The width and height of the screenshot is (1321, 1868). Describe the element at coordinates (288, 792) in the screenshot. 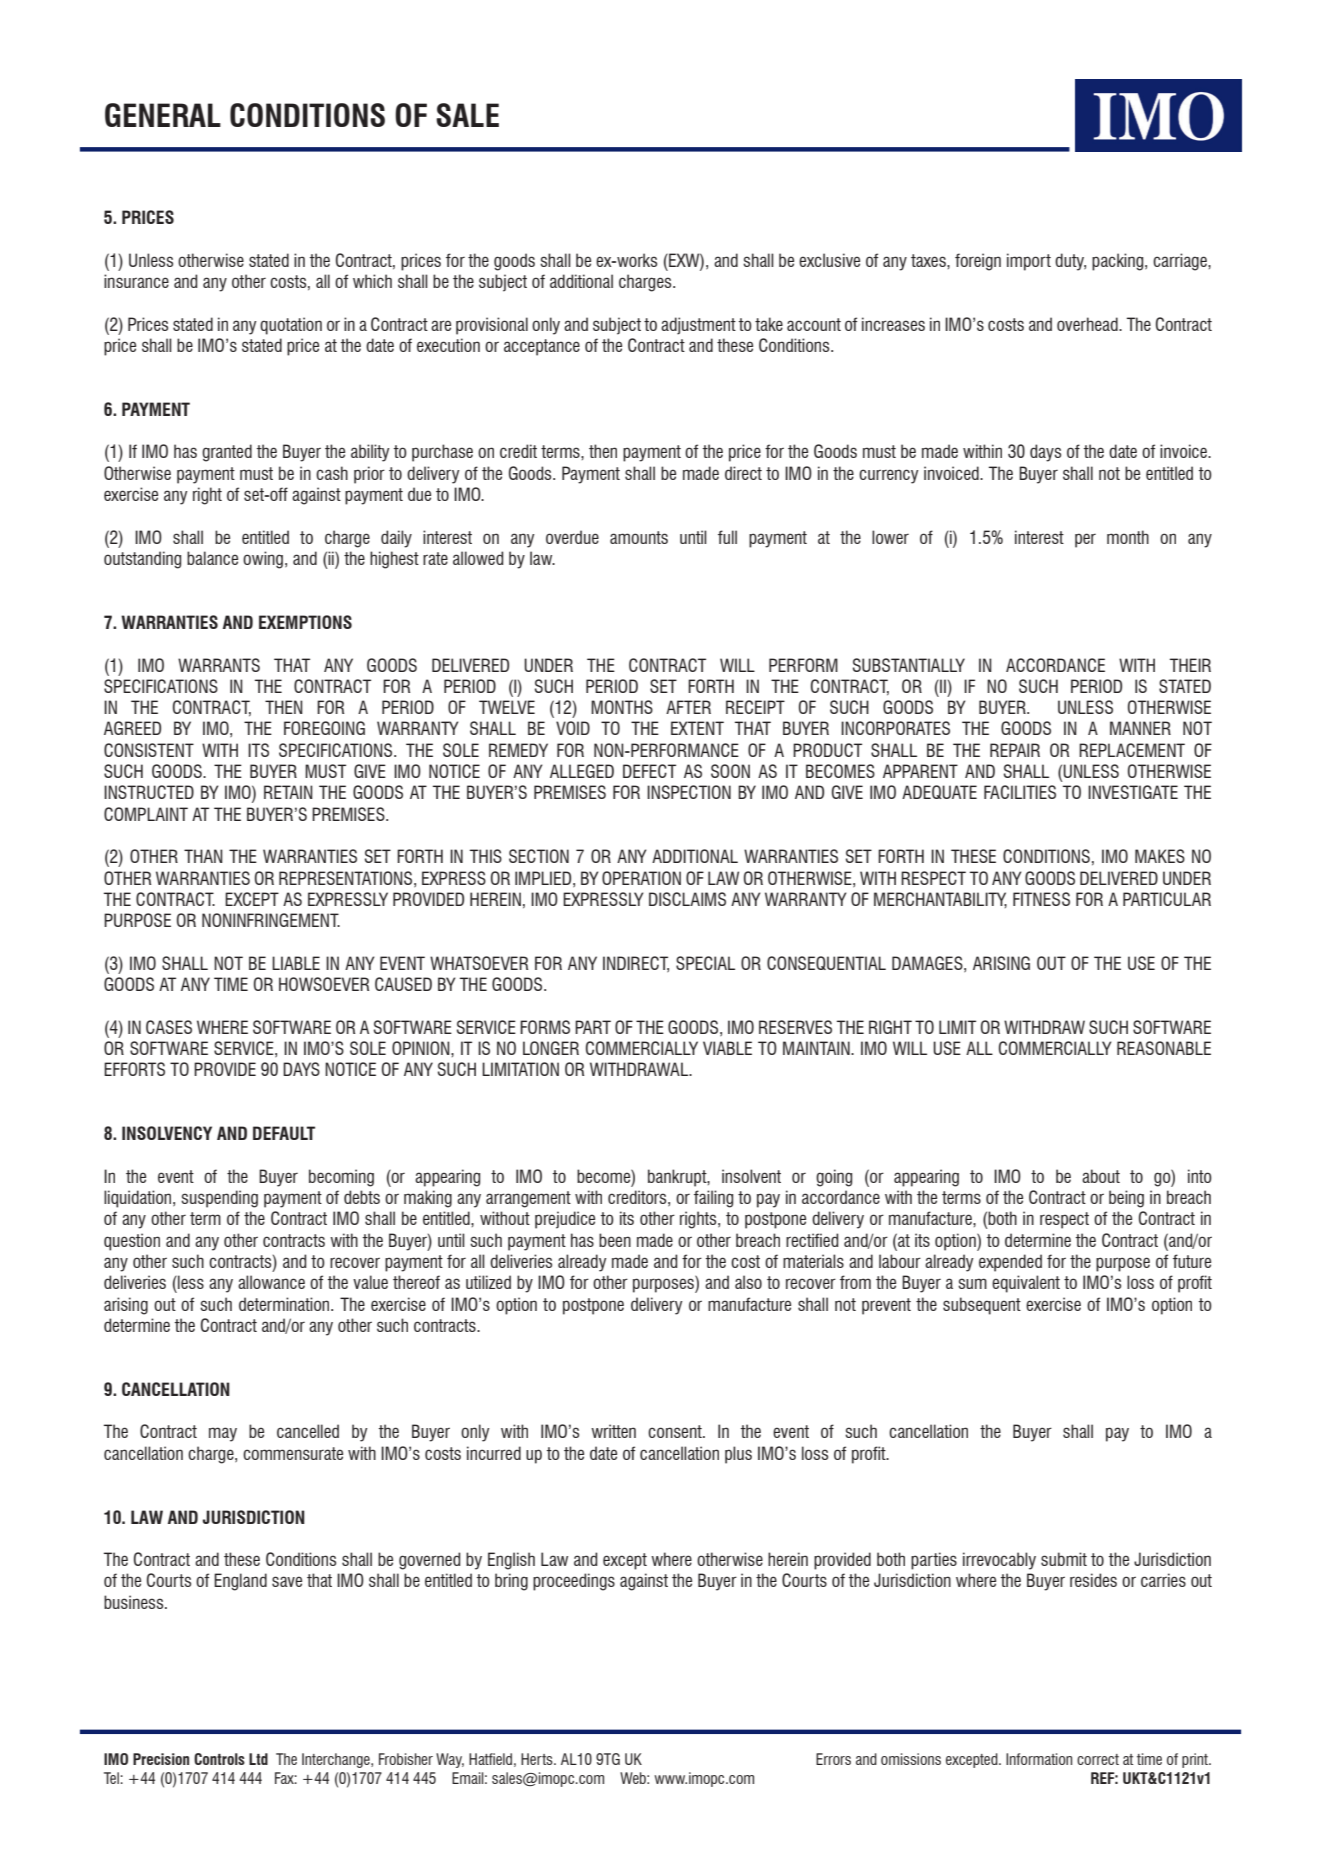

I see `RETAIN` at that location.
